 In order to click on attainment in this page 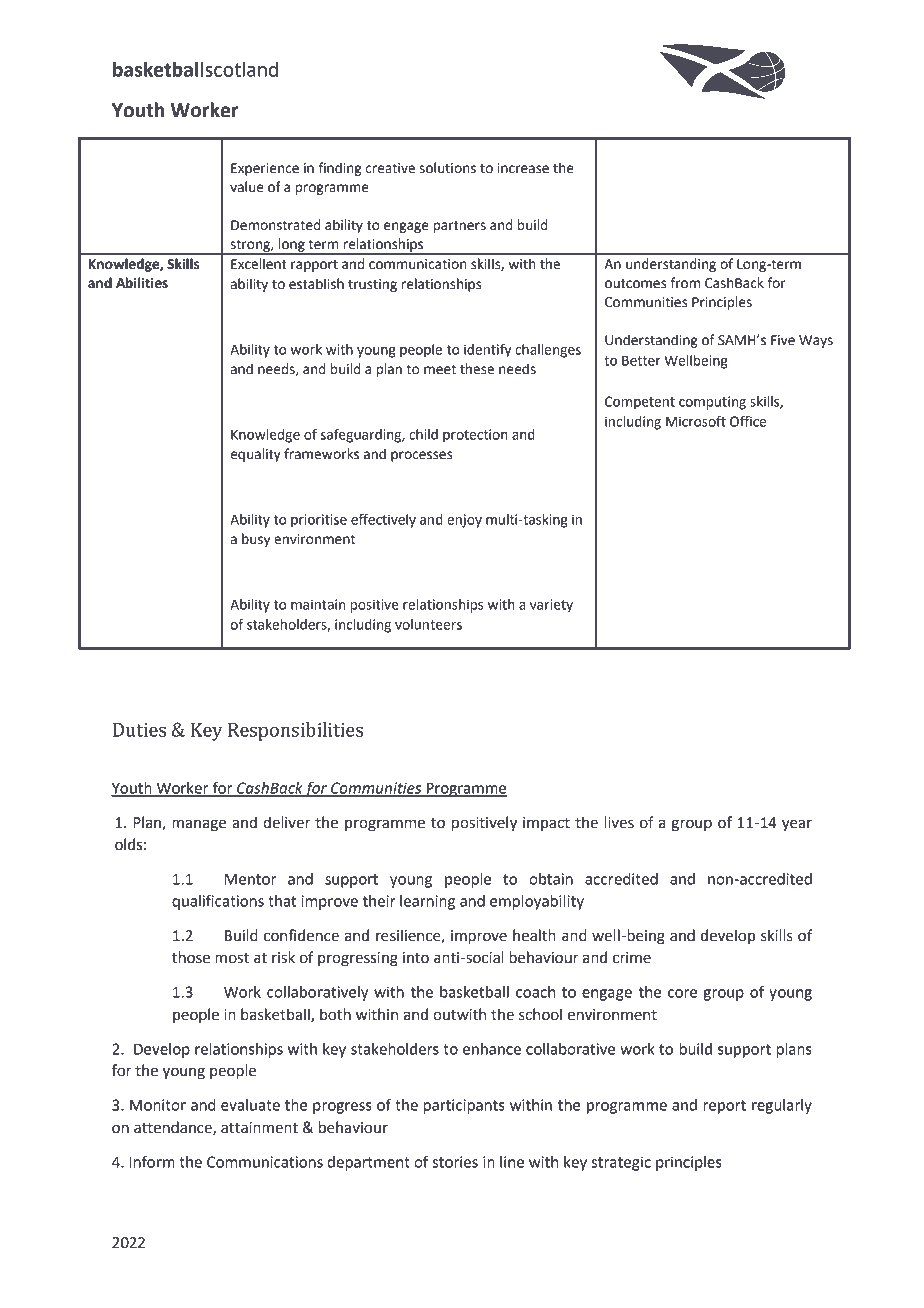, I will do `click(259, 1128)`.
